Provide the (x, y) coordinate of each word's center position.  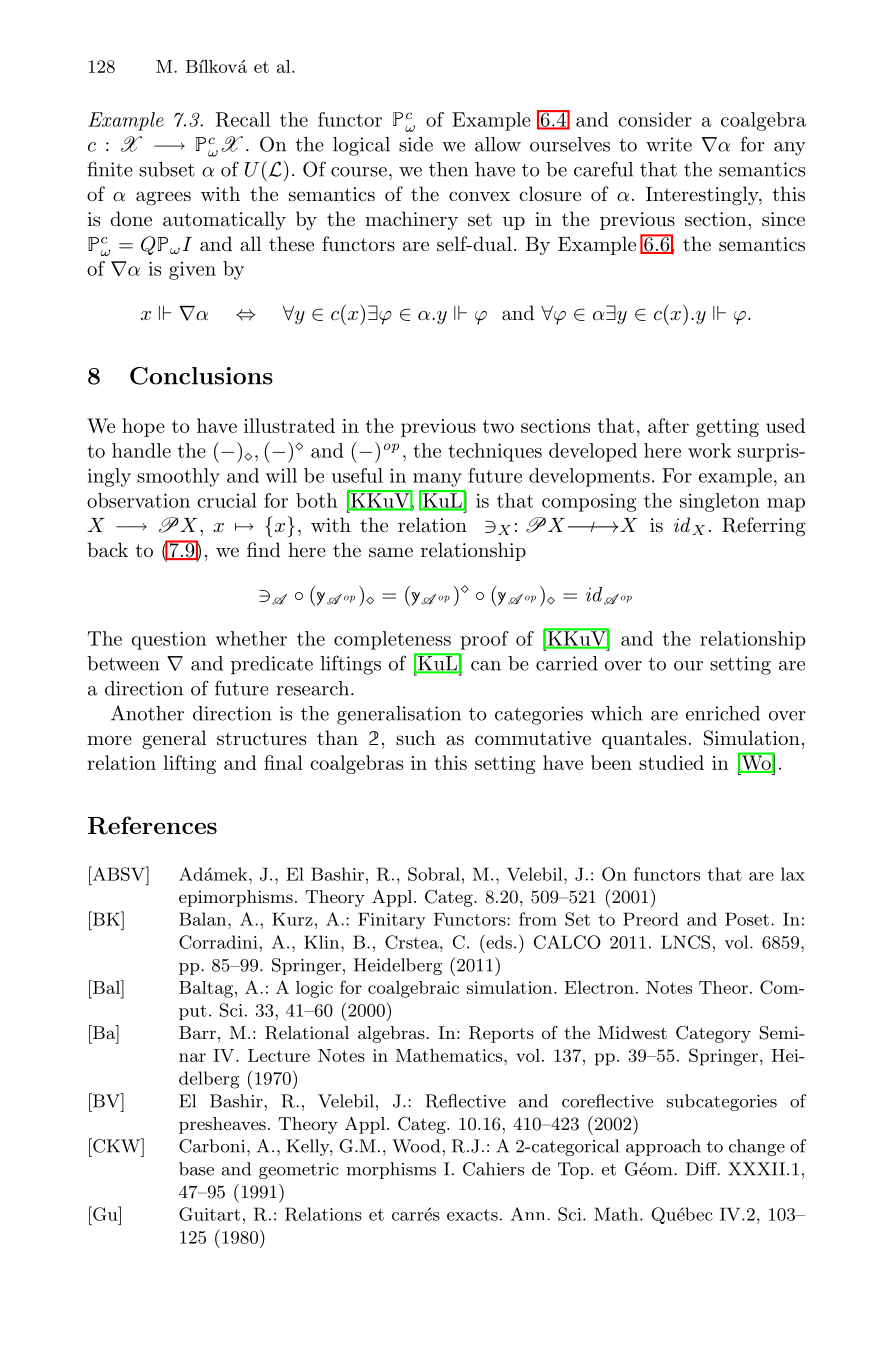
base (196, 1169)
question (168, 640)
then (448, 169)
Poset (747, 919)
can (486, 666)
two (498, 426)
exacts (472, 1215)
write (669, 144)
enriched (723, 713)
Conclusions (201, 376)
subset (167, 169)
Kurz (292, 919)
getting (727, 428)
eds (498, 941)
